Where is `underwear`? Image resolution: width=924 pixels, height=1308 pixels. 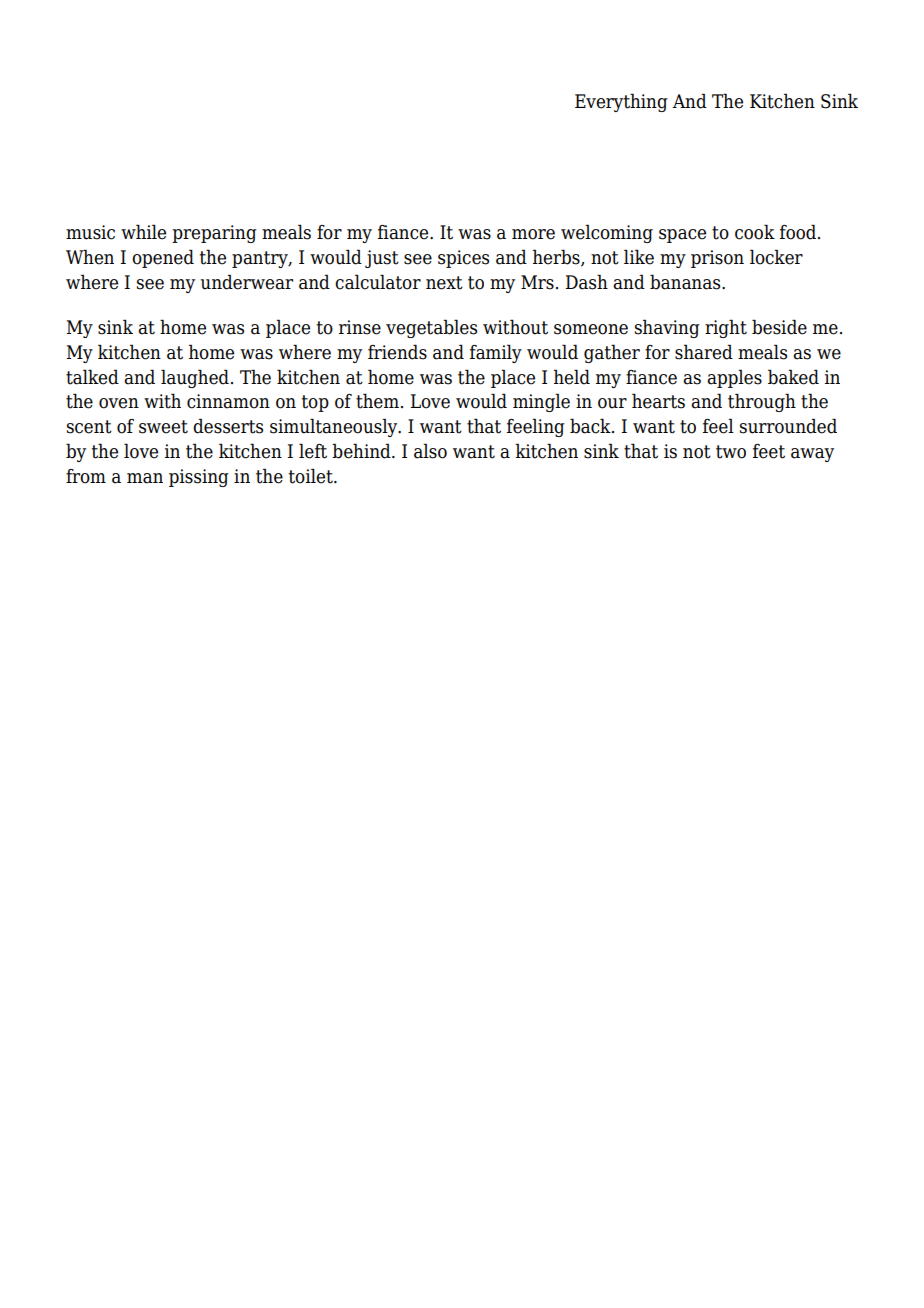
underwear is located at coordinates (246, 282).
